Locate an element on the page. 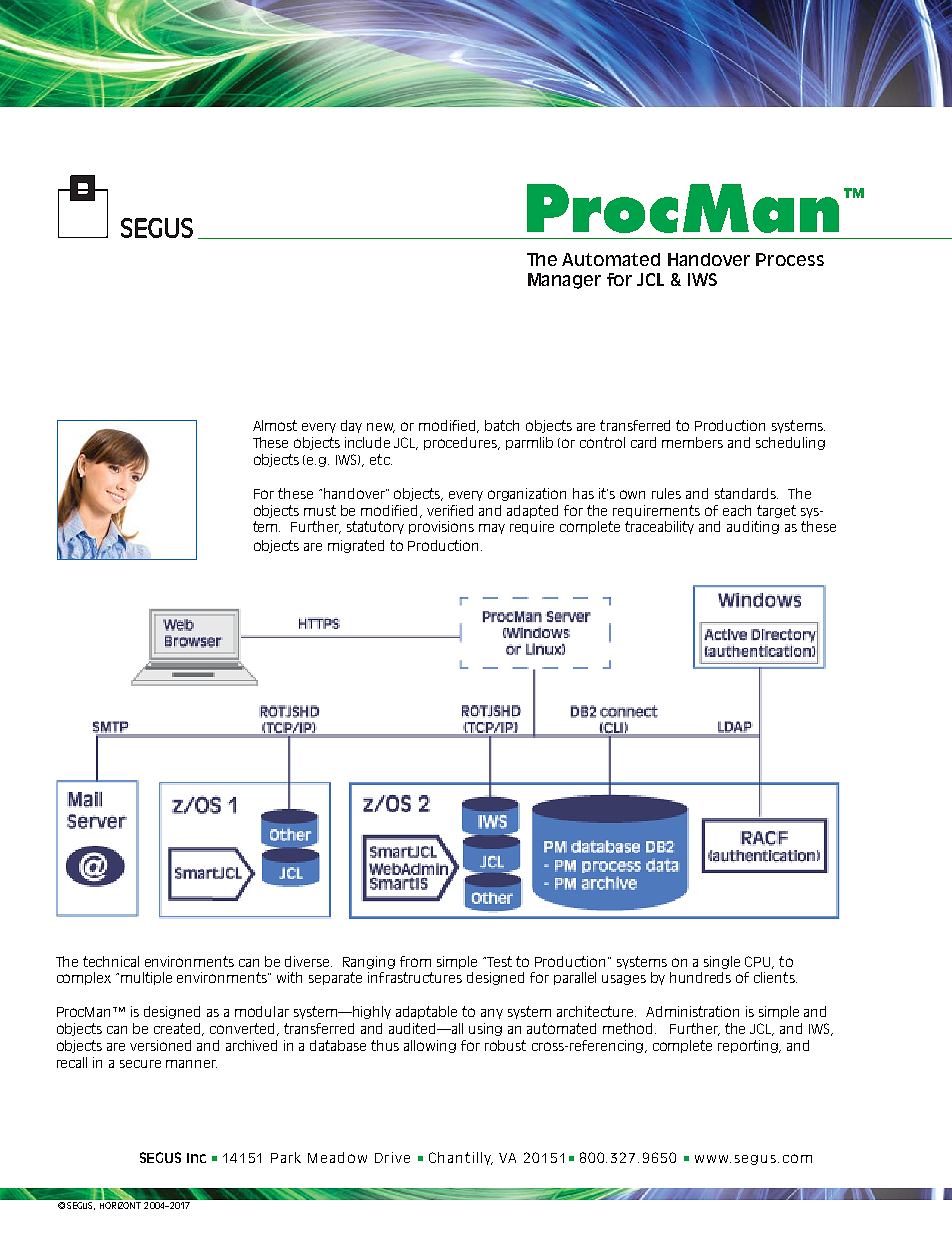  rules is located at coordinates (666, 493).
